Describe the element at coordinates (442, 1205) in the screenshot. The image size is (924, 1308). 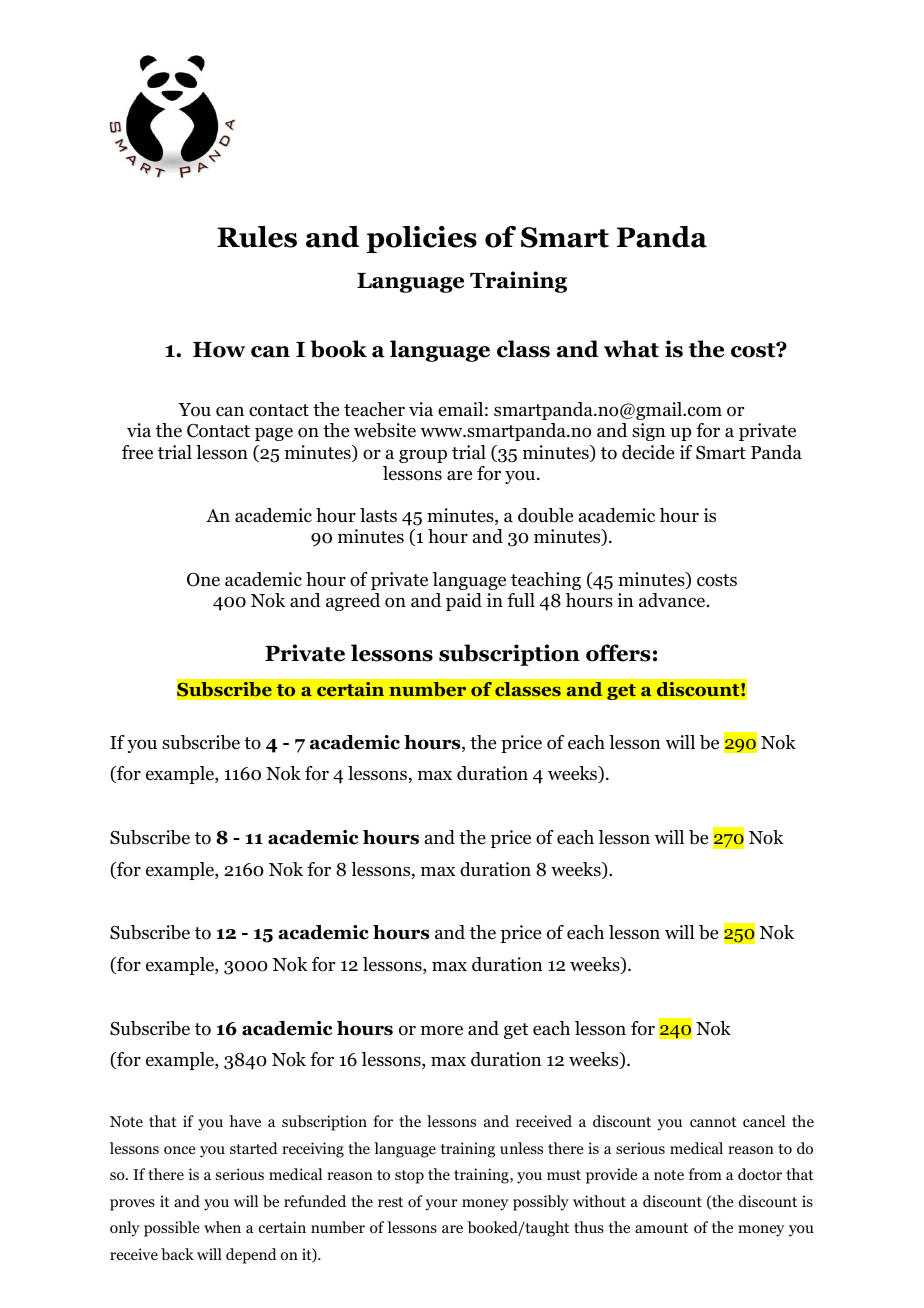
I see `your` at that location.
